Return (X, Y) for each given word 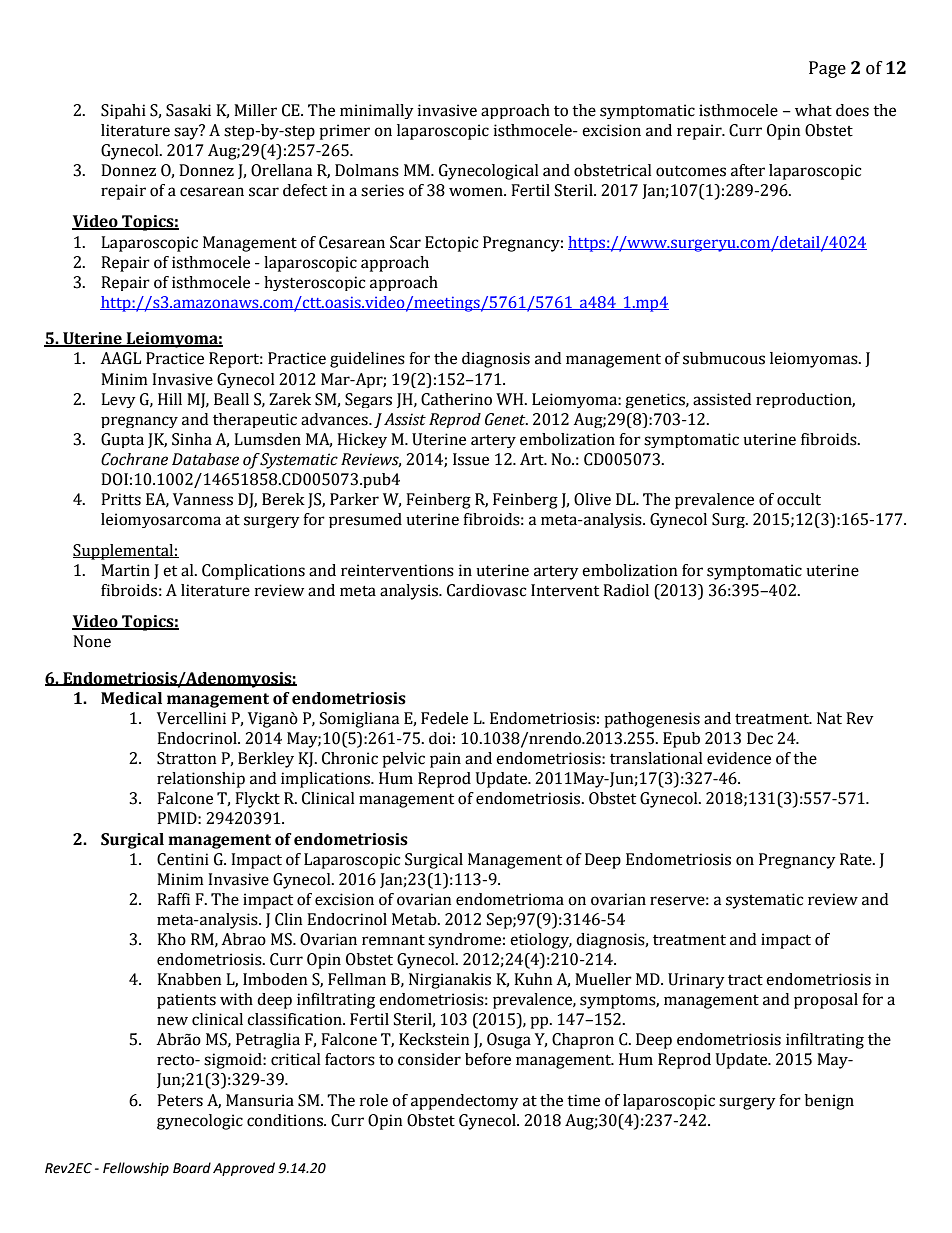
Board (192, 1168)
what (813, 110)
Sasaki (188, 110)
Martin (125, 570)
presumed (365, 520)
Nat (829, 718)
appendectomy (465, 1102)
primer (344, 132)
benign (829, 1102)
